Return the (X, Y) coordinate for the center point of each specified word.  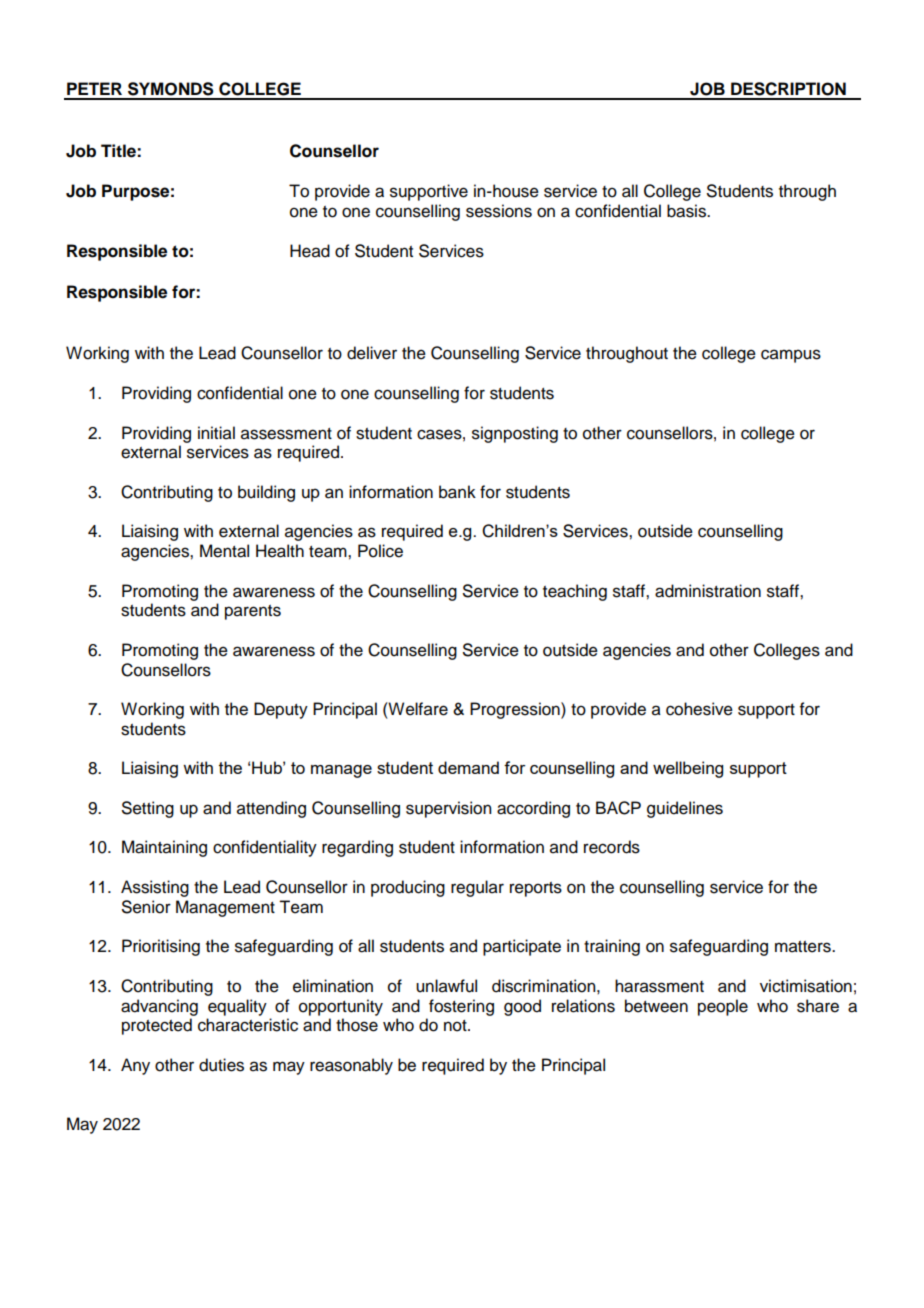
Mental (224, 551)
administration (708, 591)
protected (157, 1026)
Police (380, 551)
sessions (499, 211)
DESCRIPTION (788, 89)
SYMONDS (171, 89)
